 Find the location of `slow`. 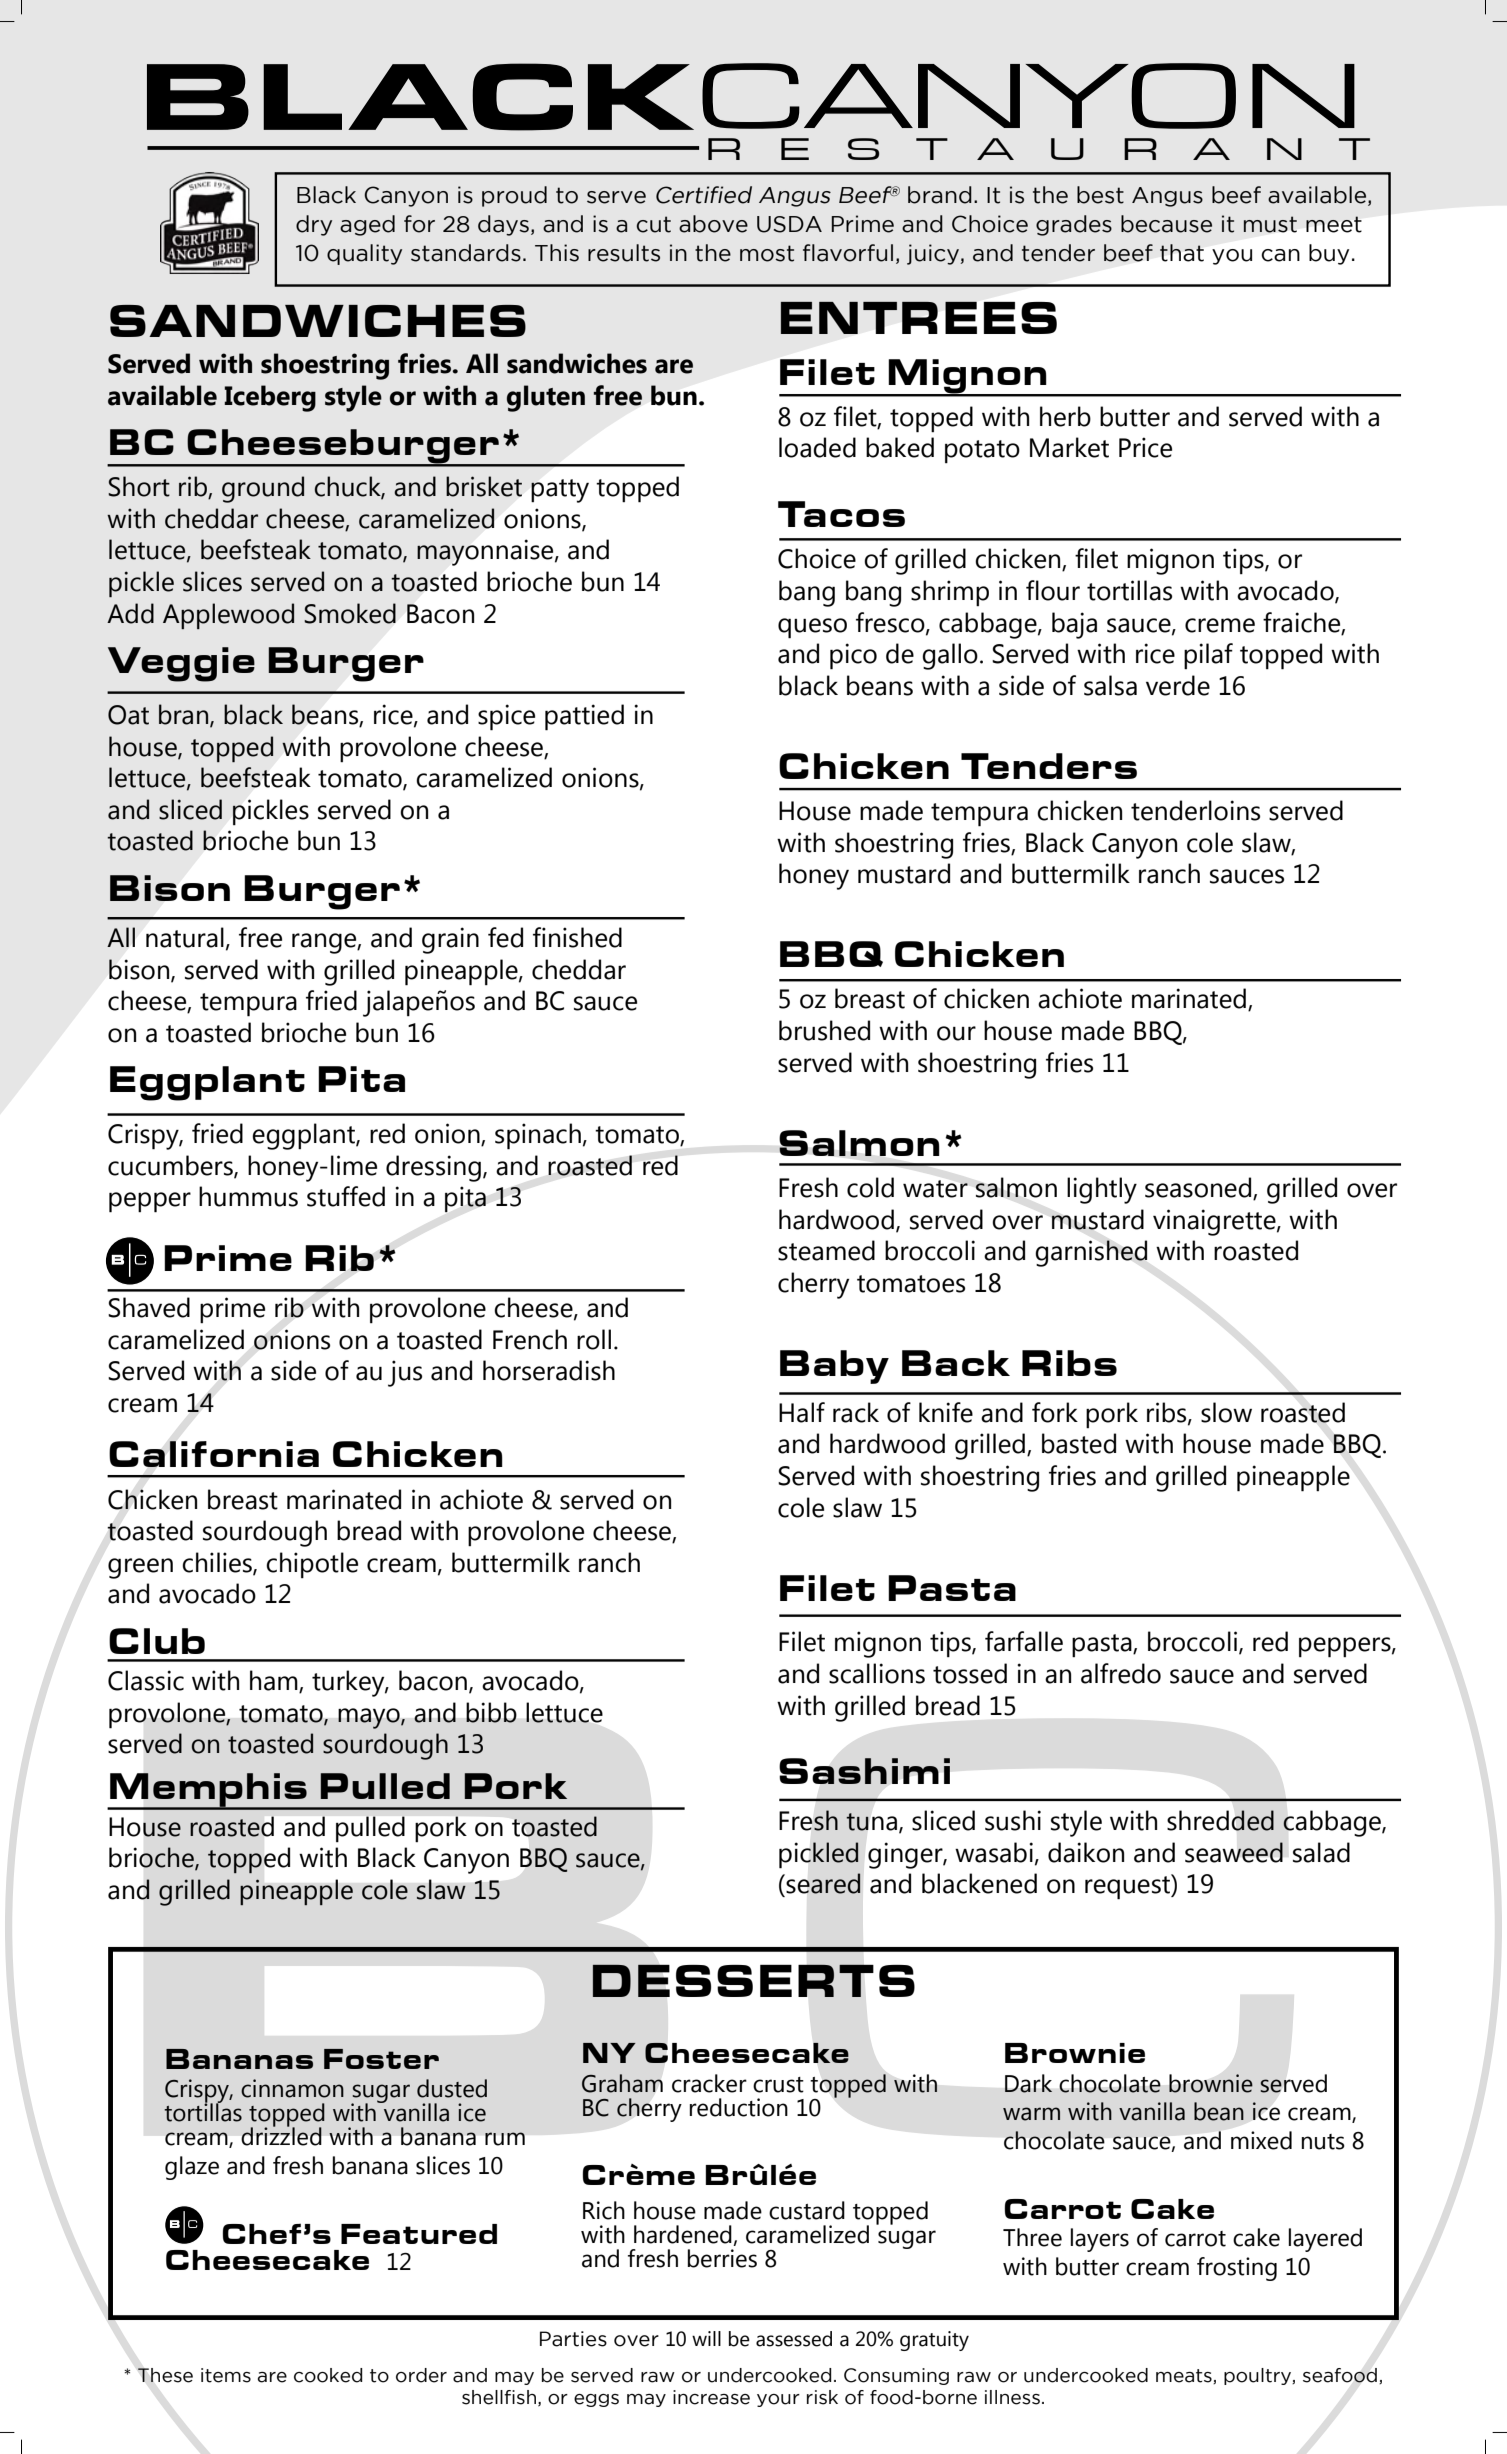

slow is located at coordinates (1226, 1412).
